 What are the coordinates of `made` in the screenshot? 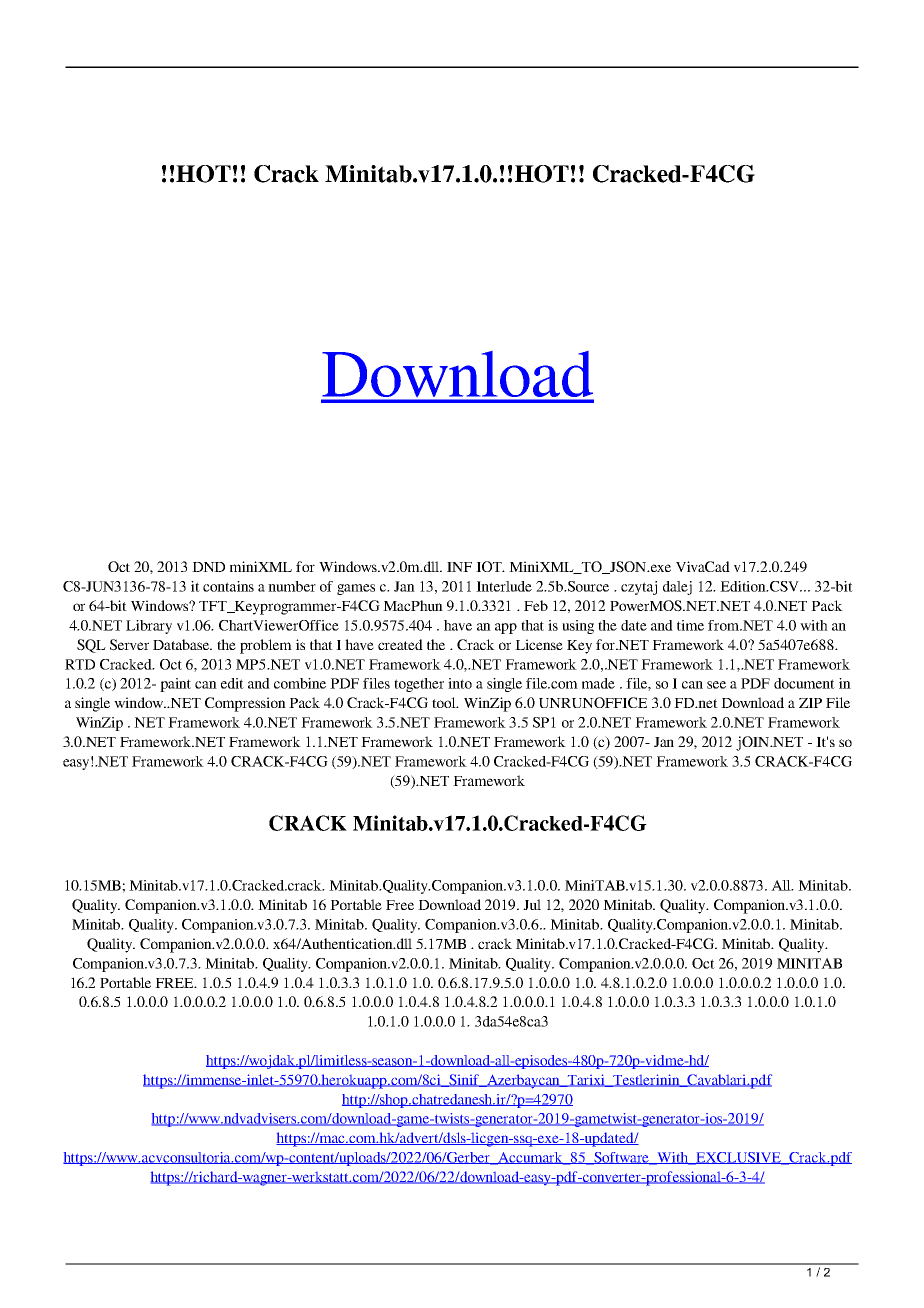 It's located at (598, 683).
